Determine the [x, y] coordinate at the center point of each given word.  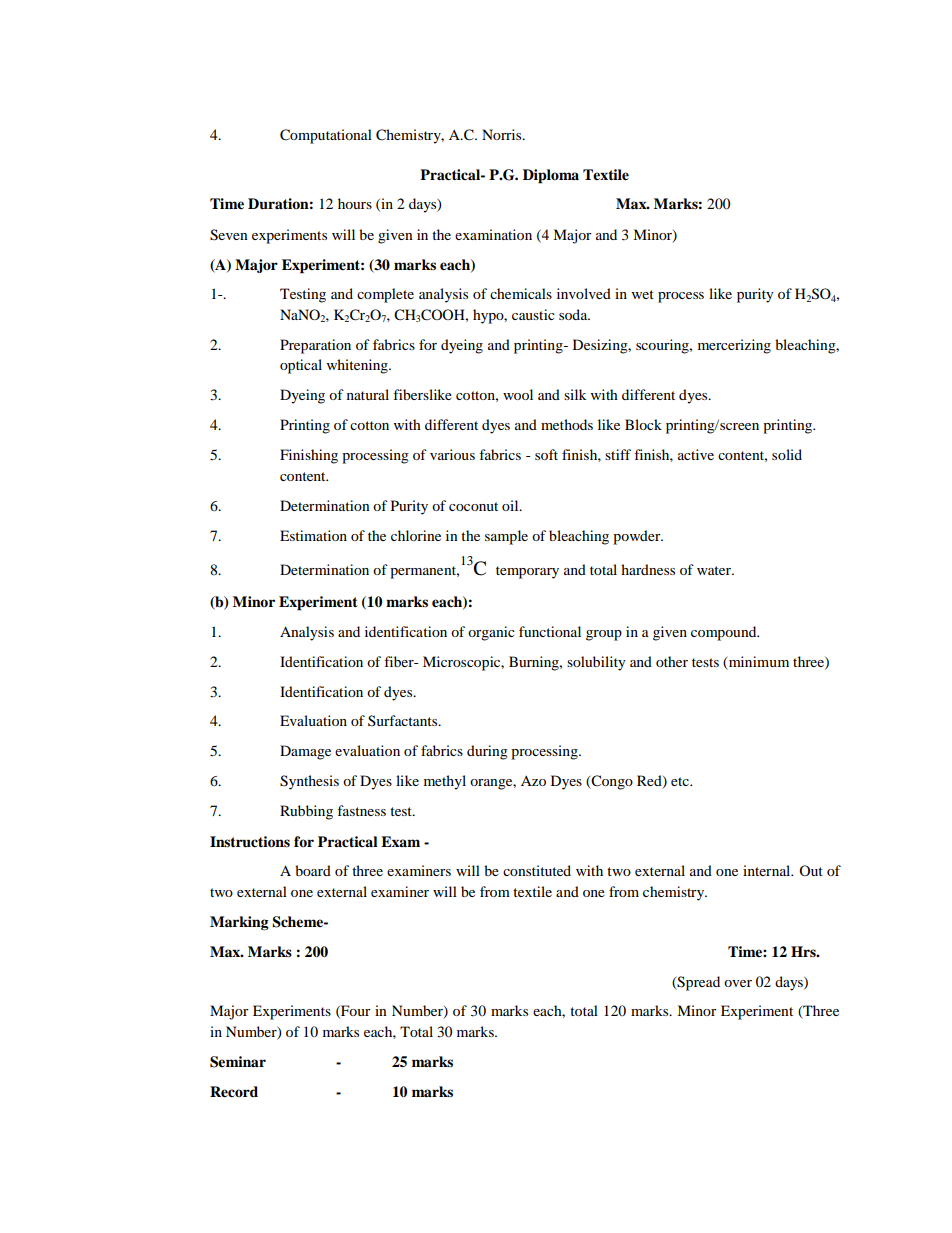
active [696, 454]
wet [643, 294]
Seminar [238, 1062]
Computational [326, 136]
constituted [537, 870]
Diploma [551, 176]
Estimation [313, 535]
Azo [533, 781]
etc [681, 781]
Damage [305, 752]
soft [546, 454]
